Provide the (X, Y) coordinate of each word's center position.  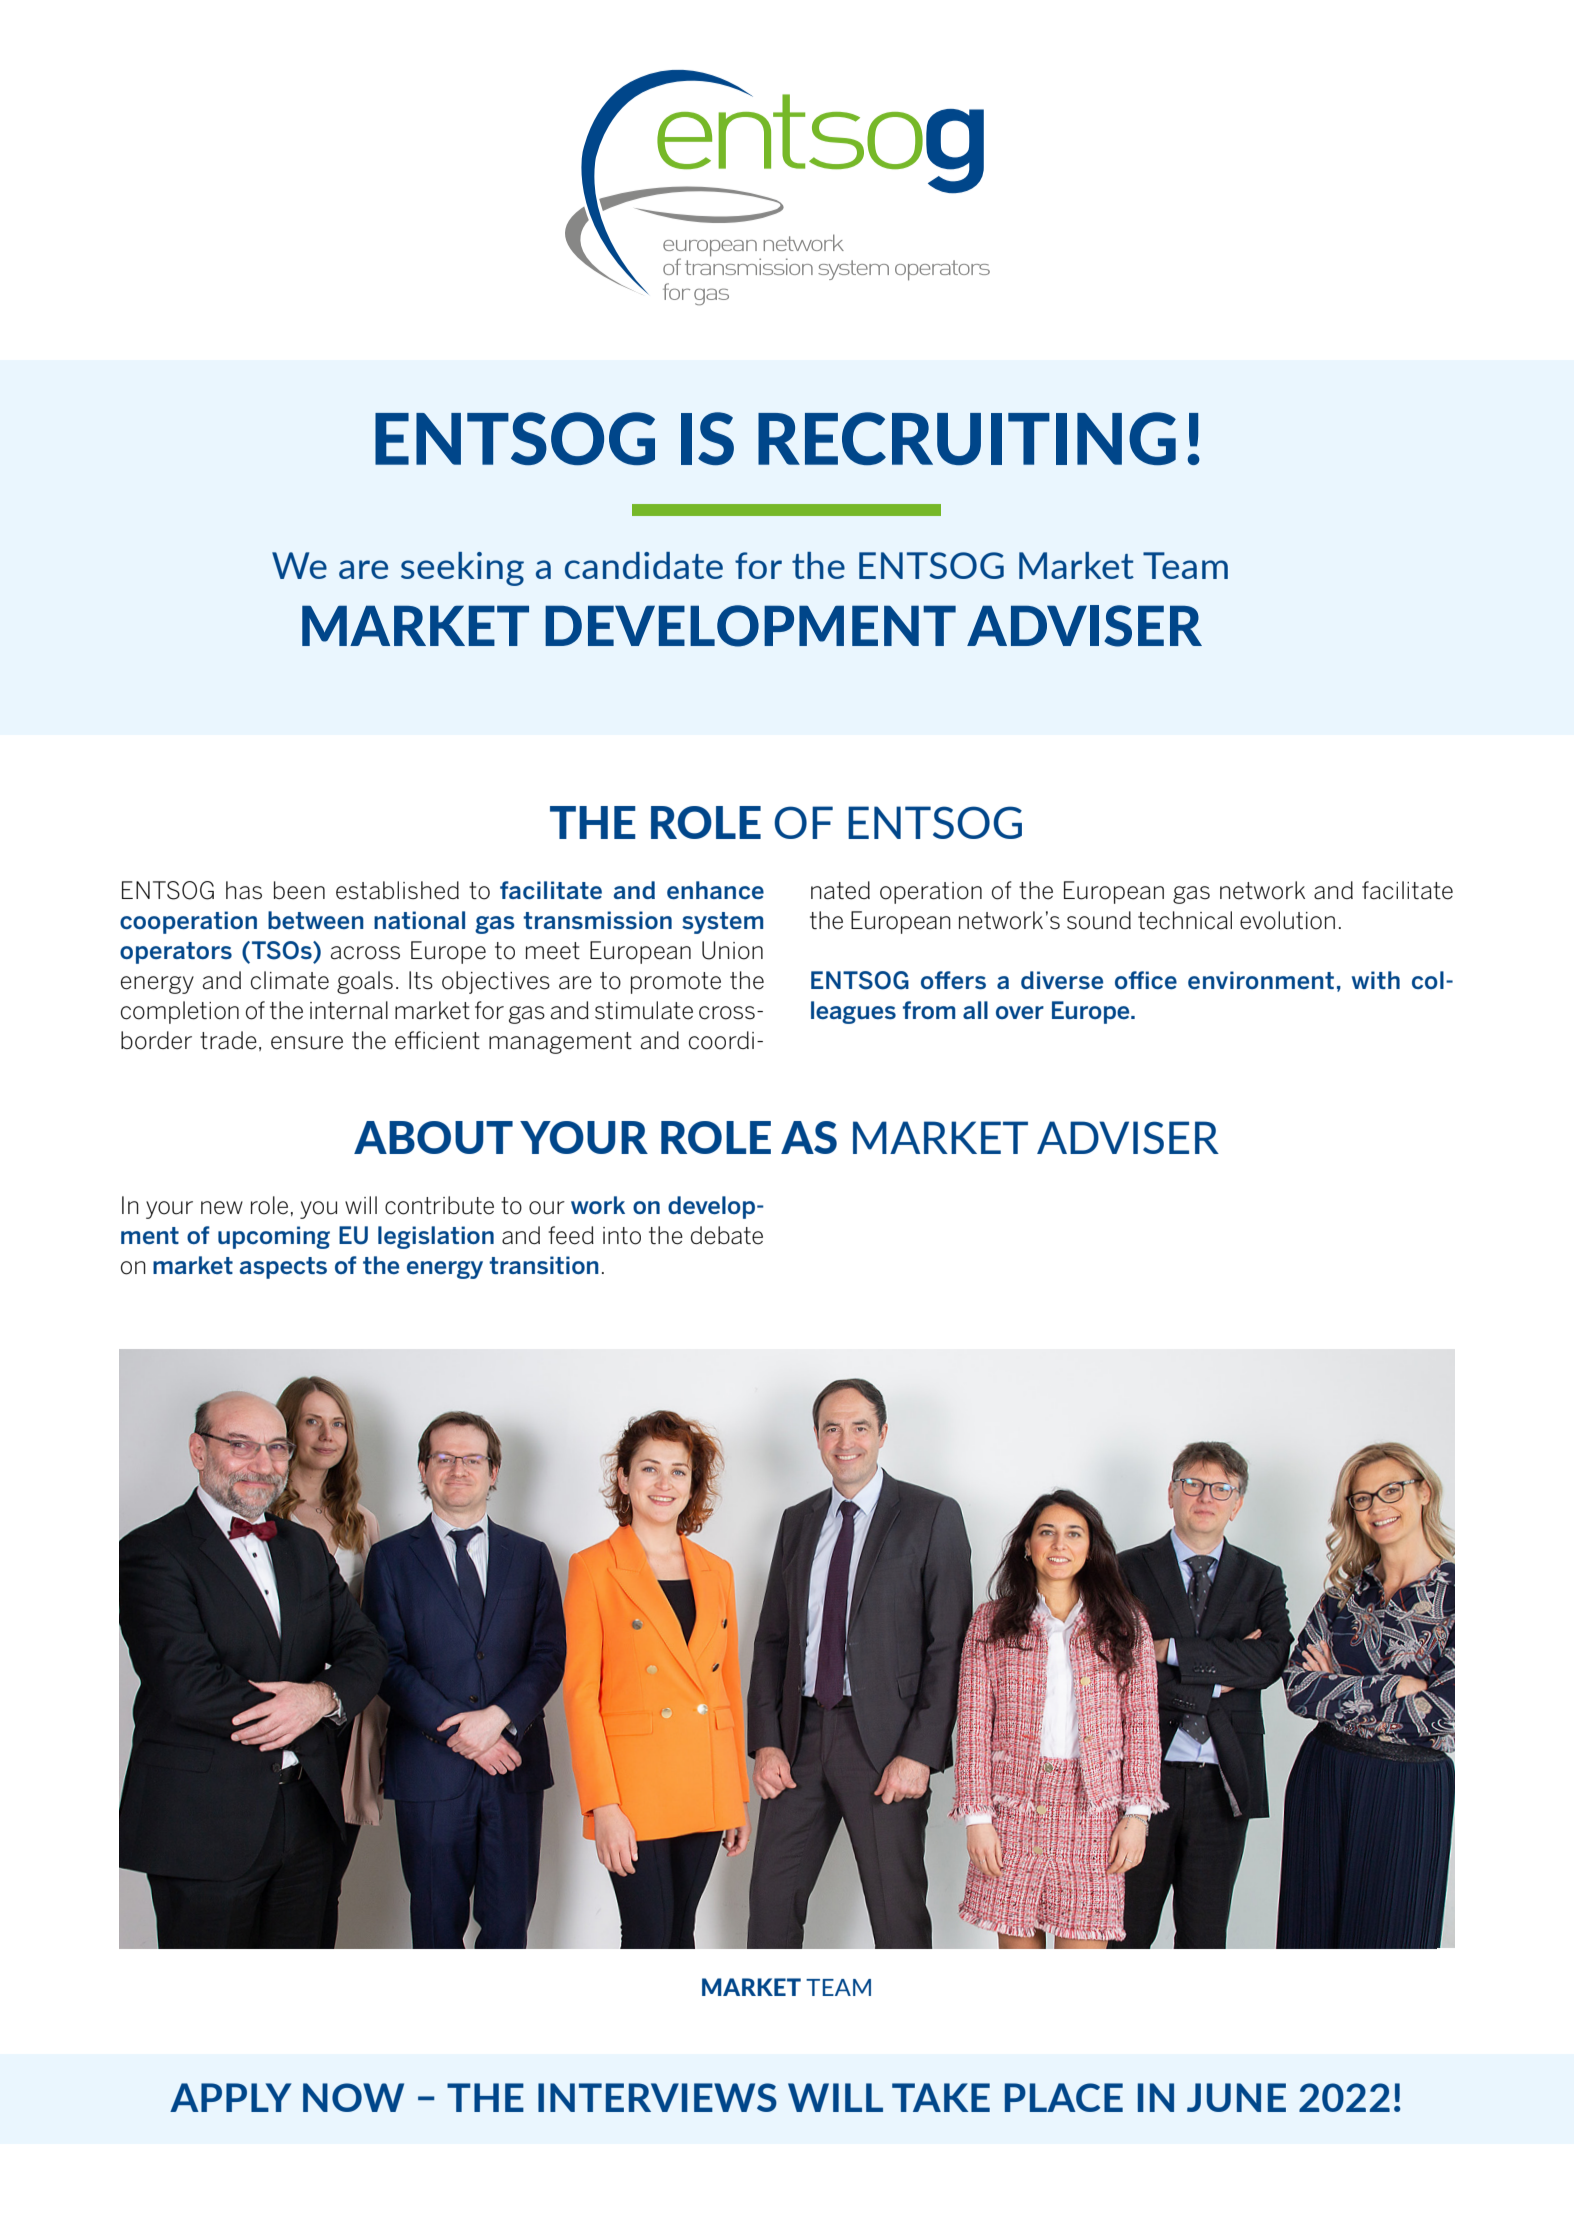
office (1146, 980)
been (299, 890)
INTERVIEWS (657, 2097)
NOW (353, 2097)
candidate (644, 565)
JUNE (1236, 2097)
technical (1185, 920)
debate (727, 1235)
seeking (462, 569)
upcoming (274, 1237)
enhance (715, 890)
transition (544, 1265)
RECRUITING (967, 438)
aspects (283, 1268)
